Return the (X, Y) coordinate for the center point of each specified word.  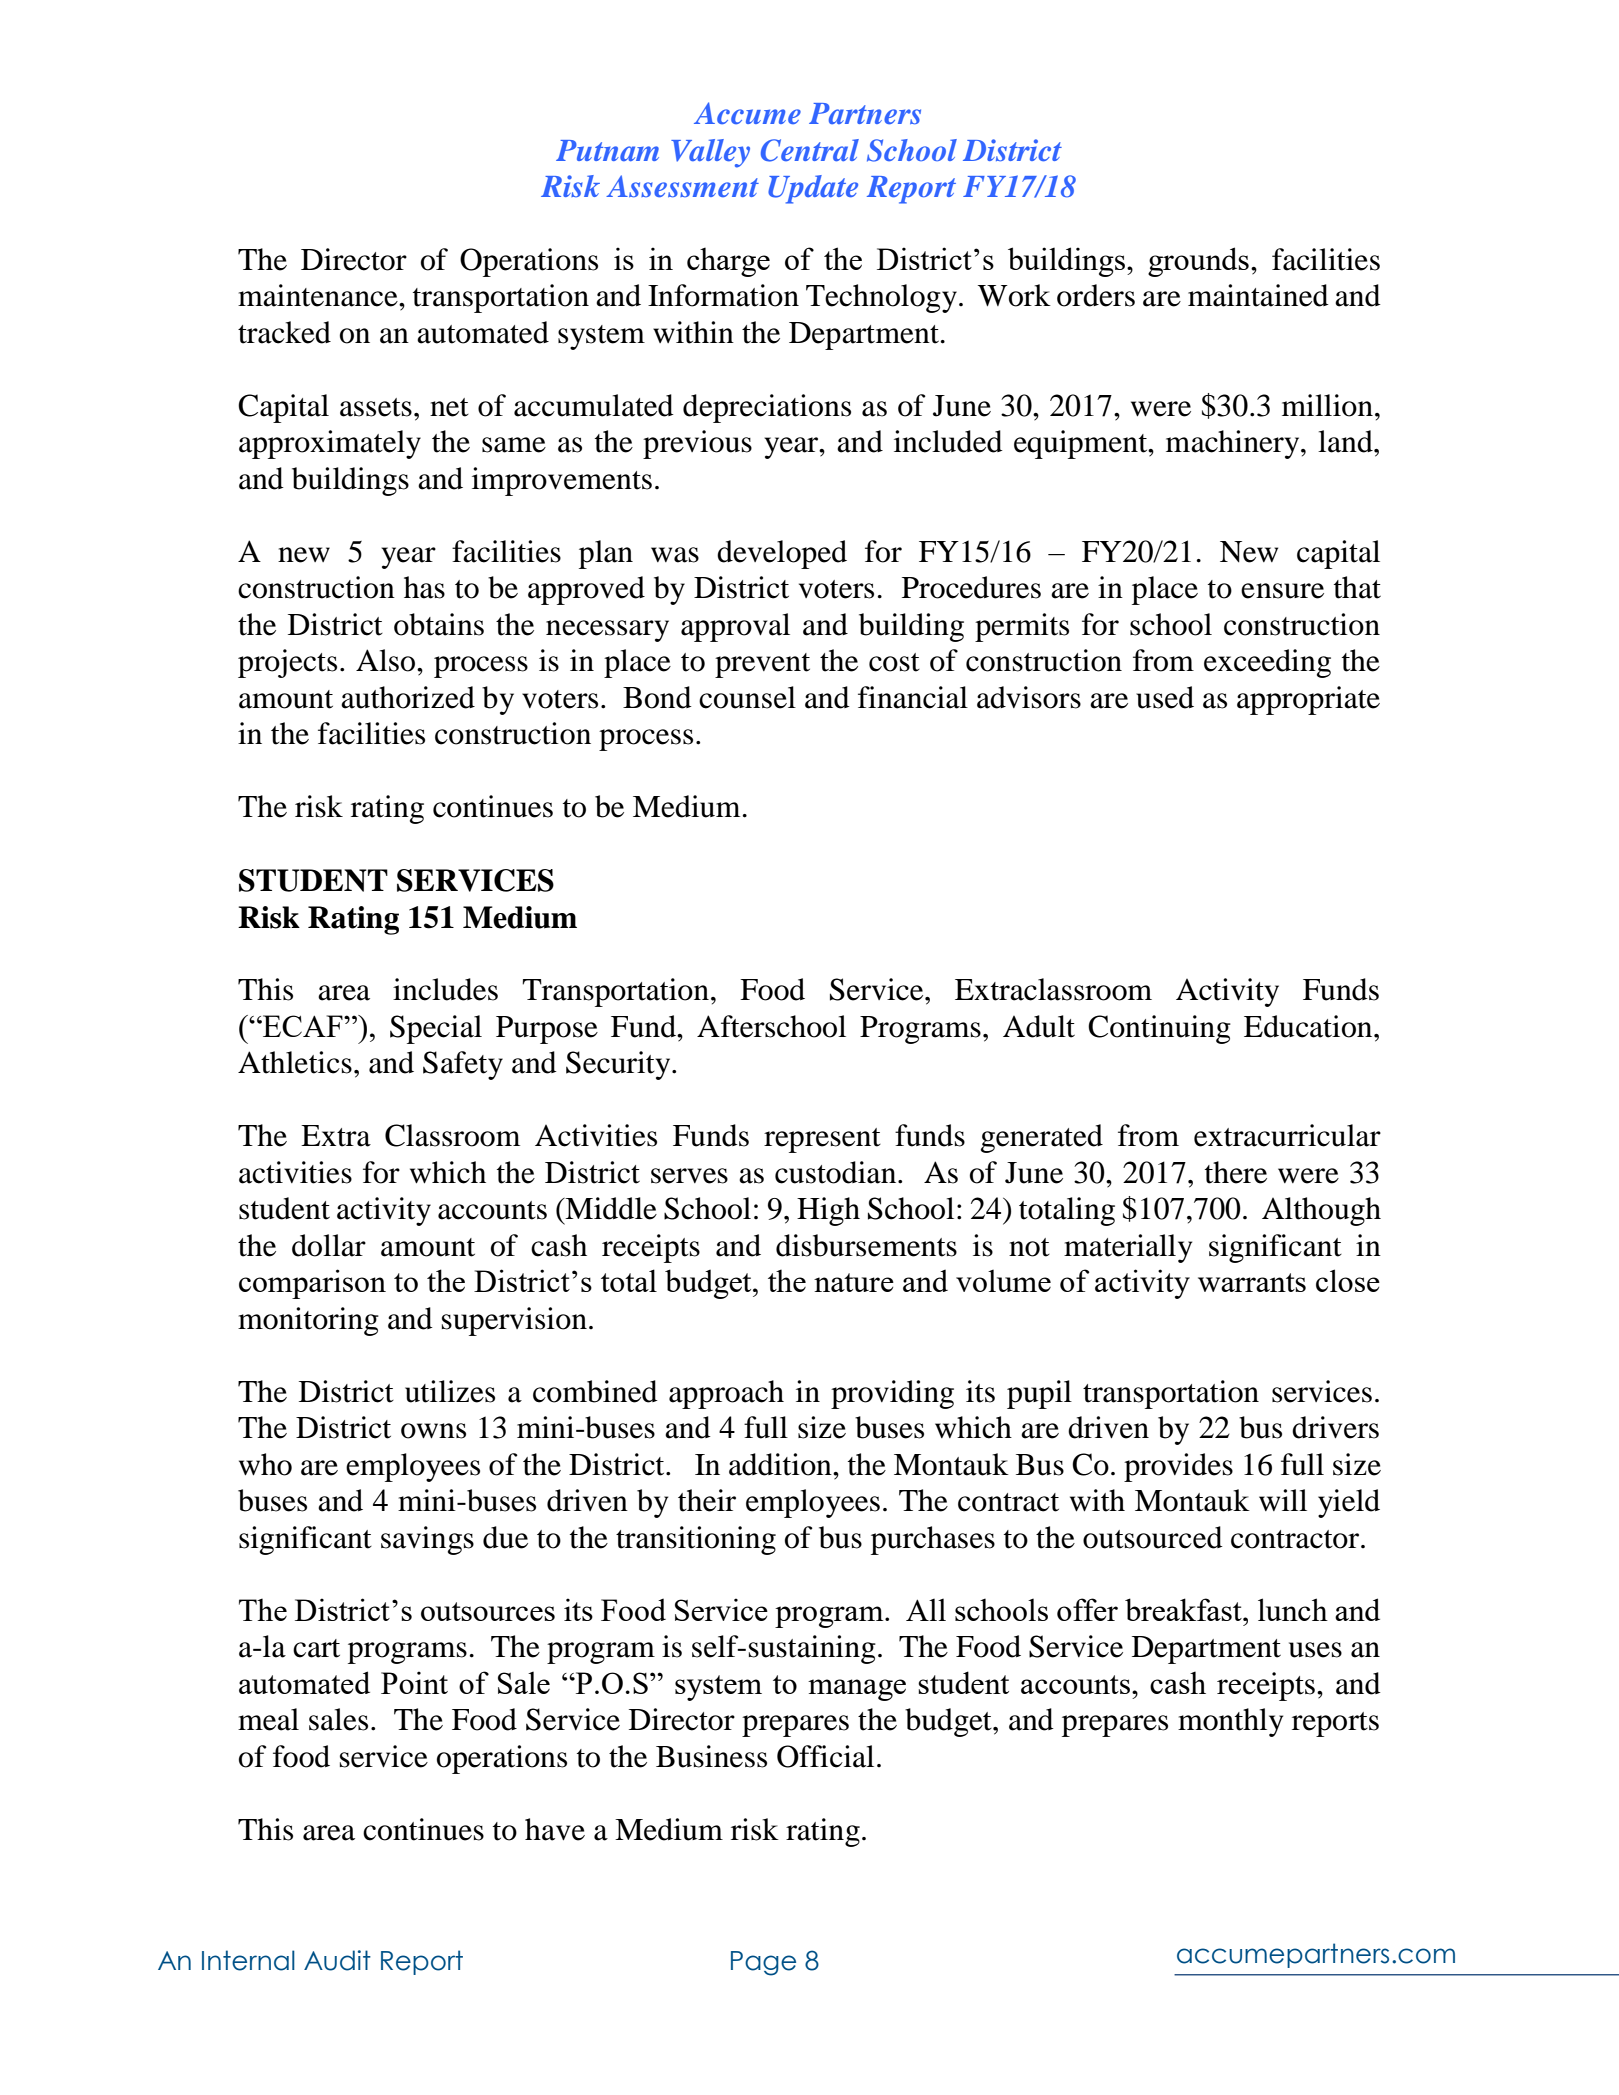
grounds (1198, 262)
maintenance (319, 295)
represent (822, 1140)
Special (436, 1029)
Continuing (1159, 1029)
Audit (337, 1960)
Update (813, 189)
